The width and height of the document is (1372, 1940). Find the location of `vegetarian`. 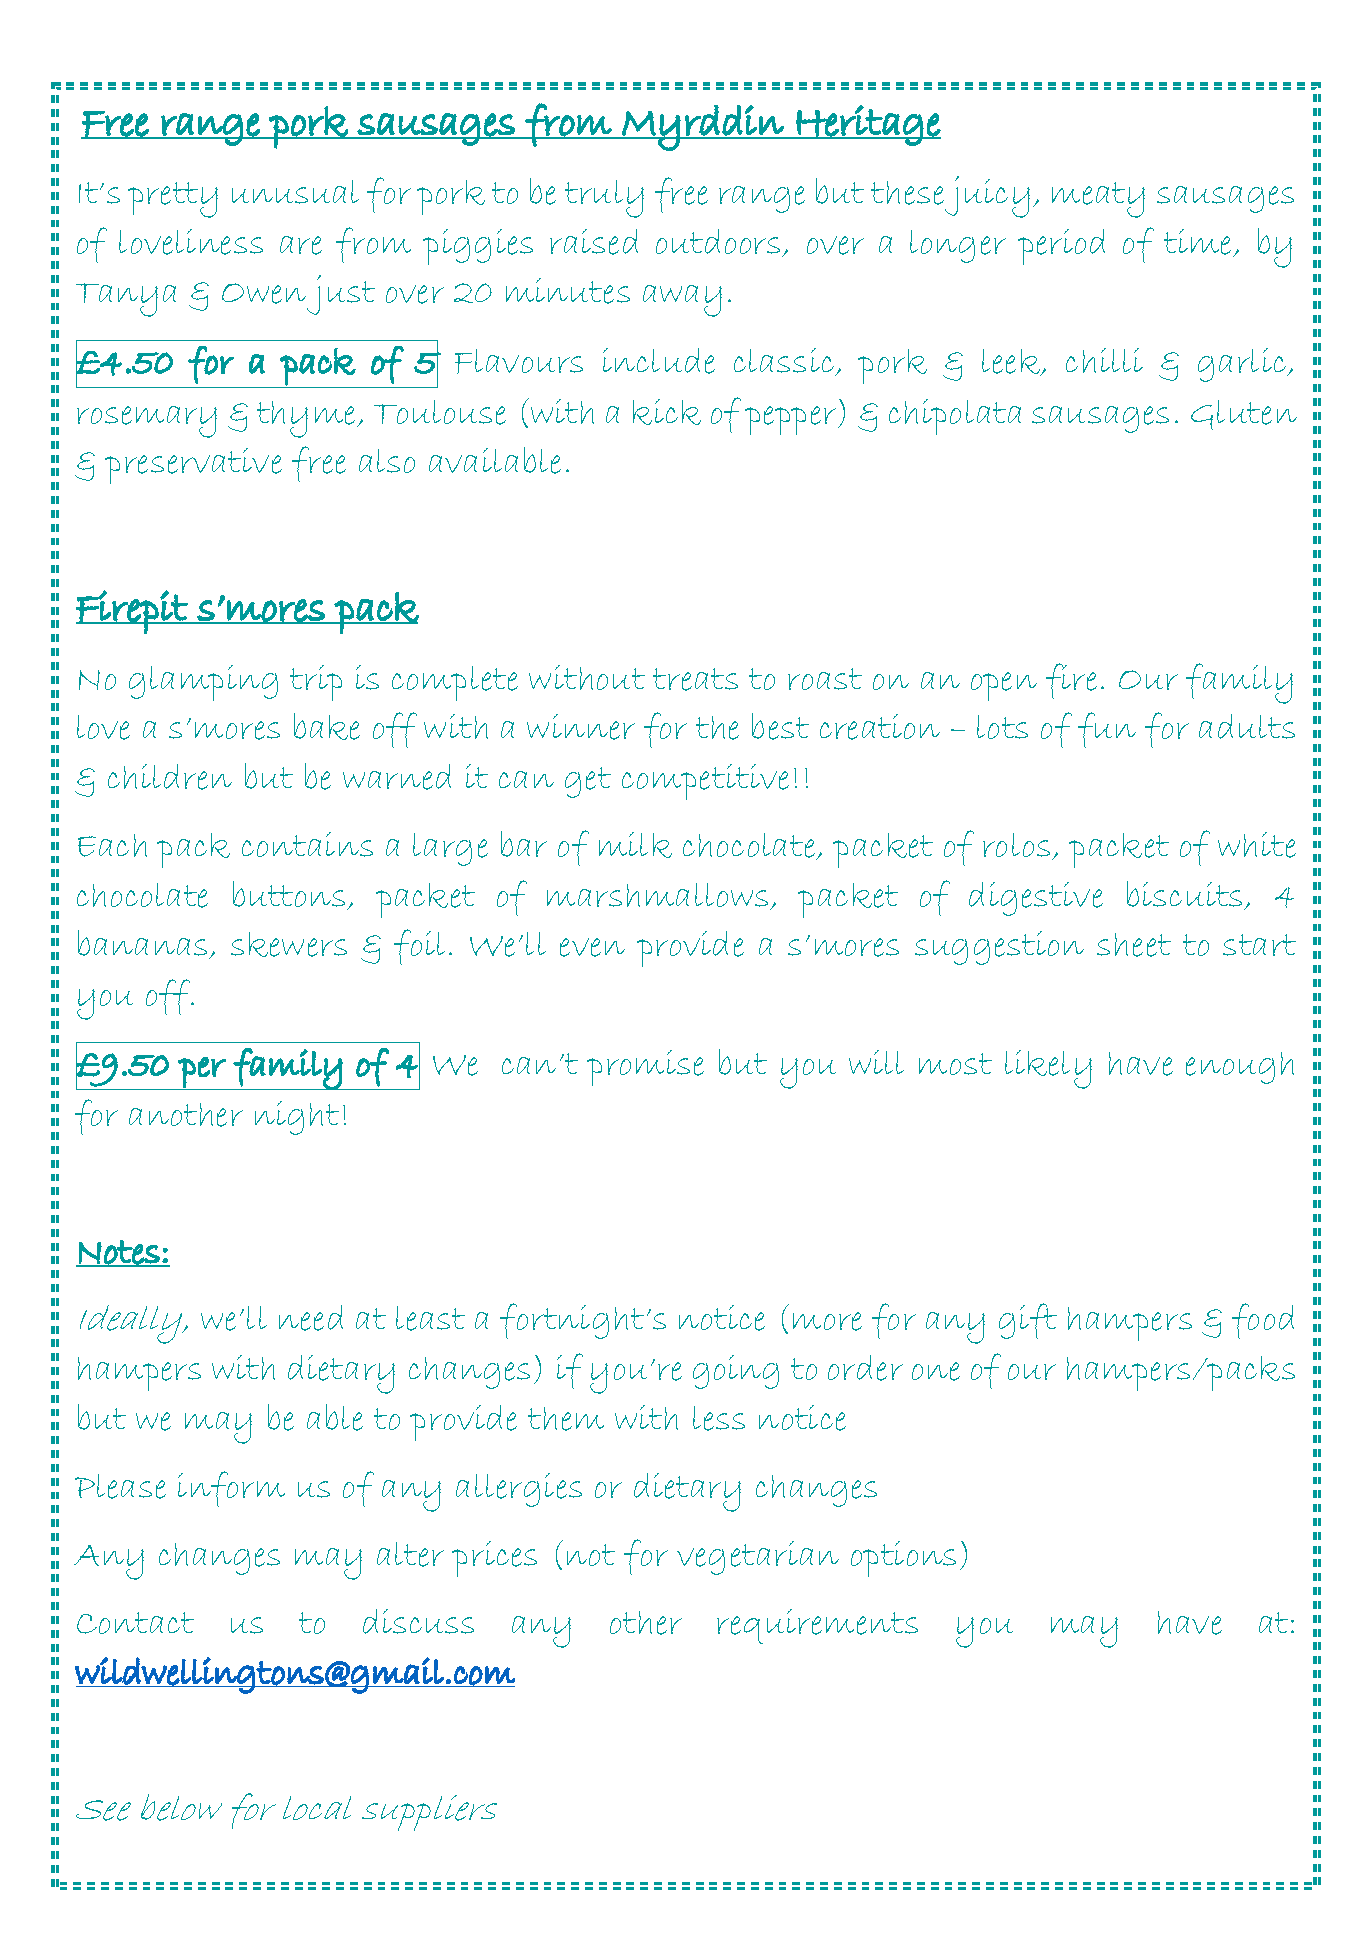

vegetarian is located at coordinates (758, 1558).
